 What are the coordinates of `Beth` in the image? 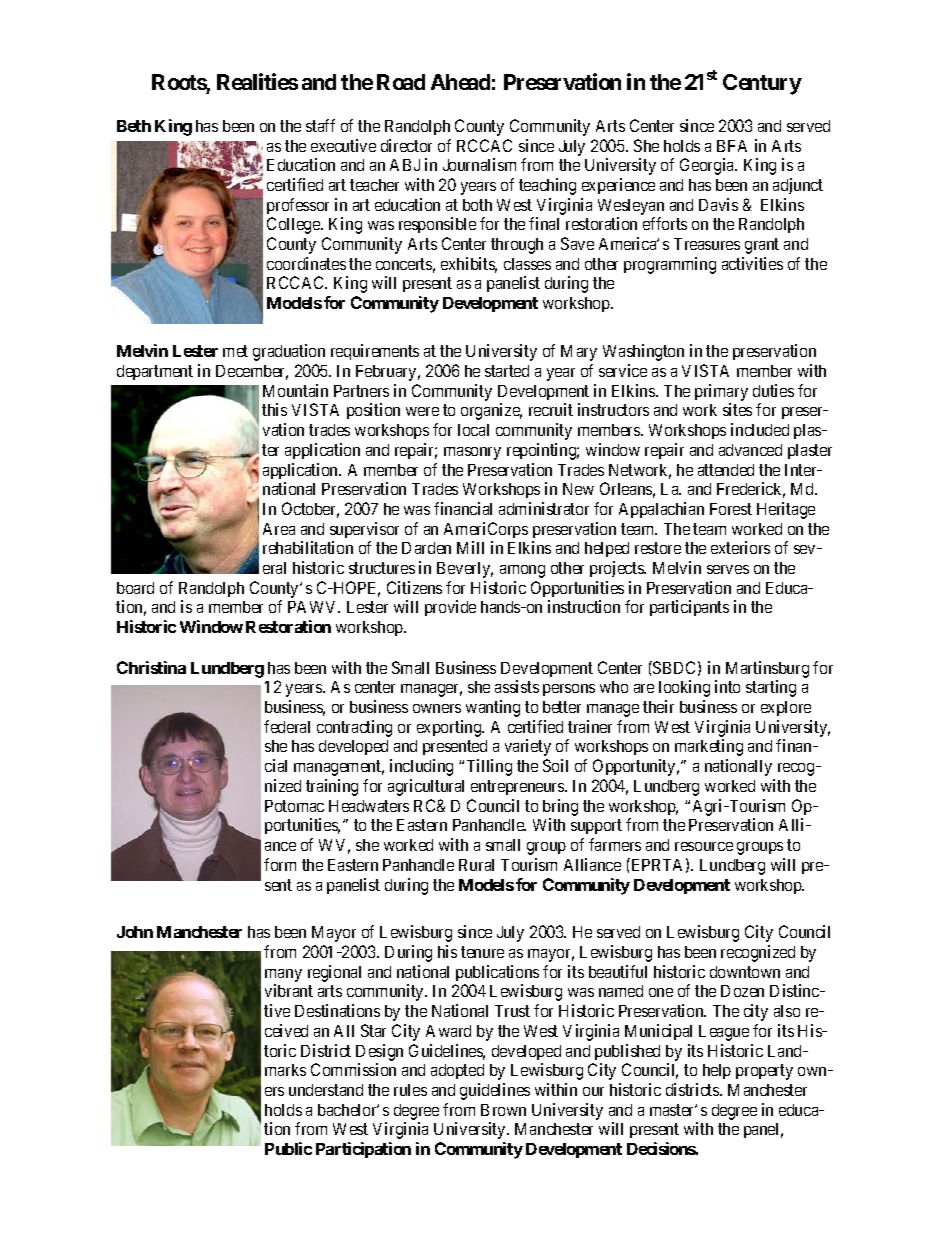 It's located at (134, 126).
